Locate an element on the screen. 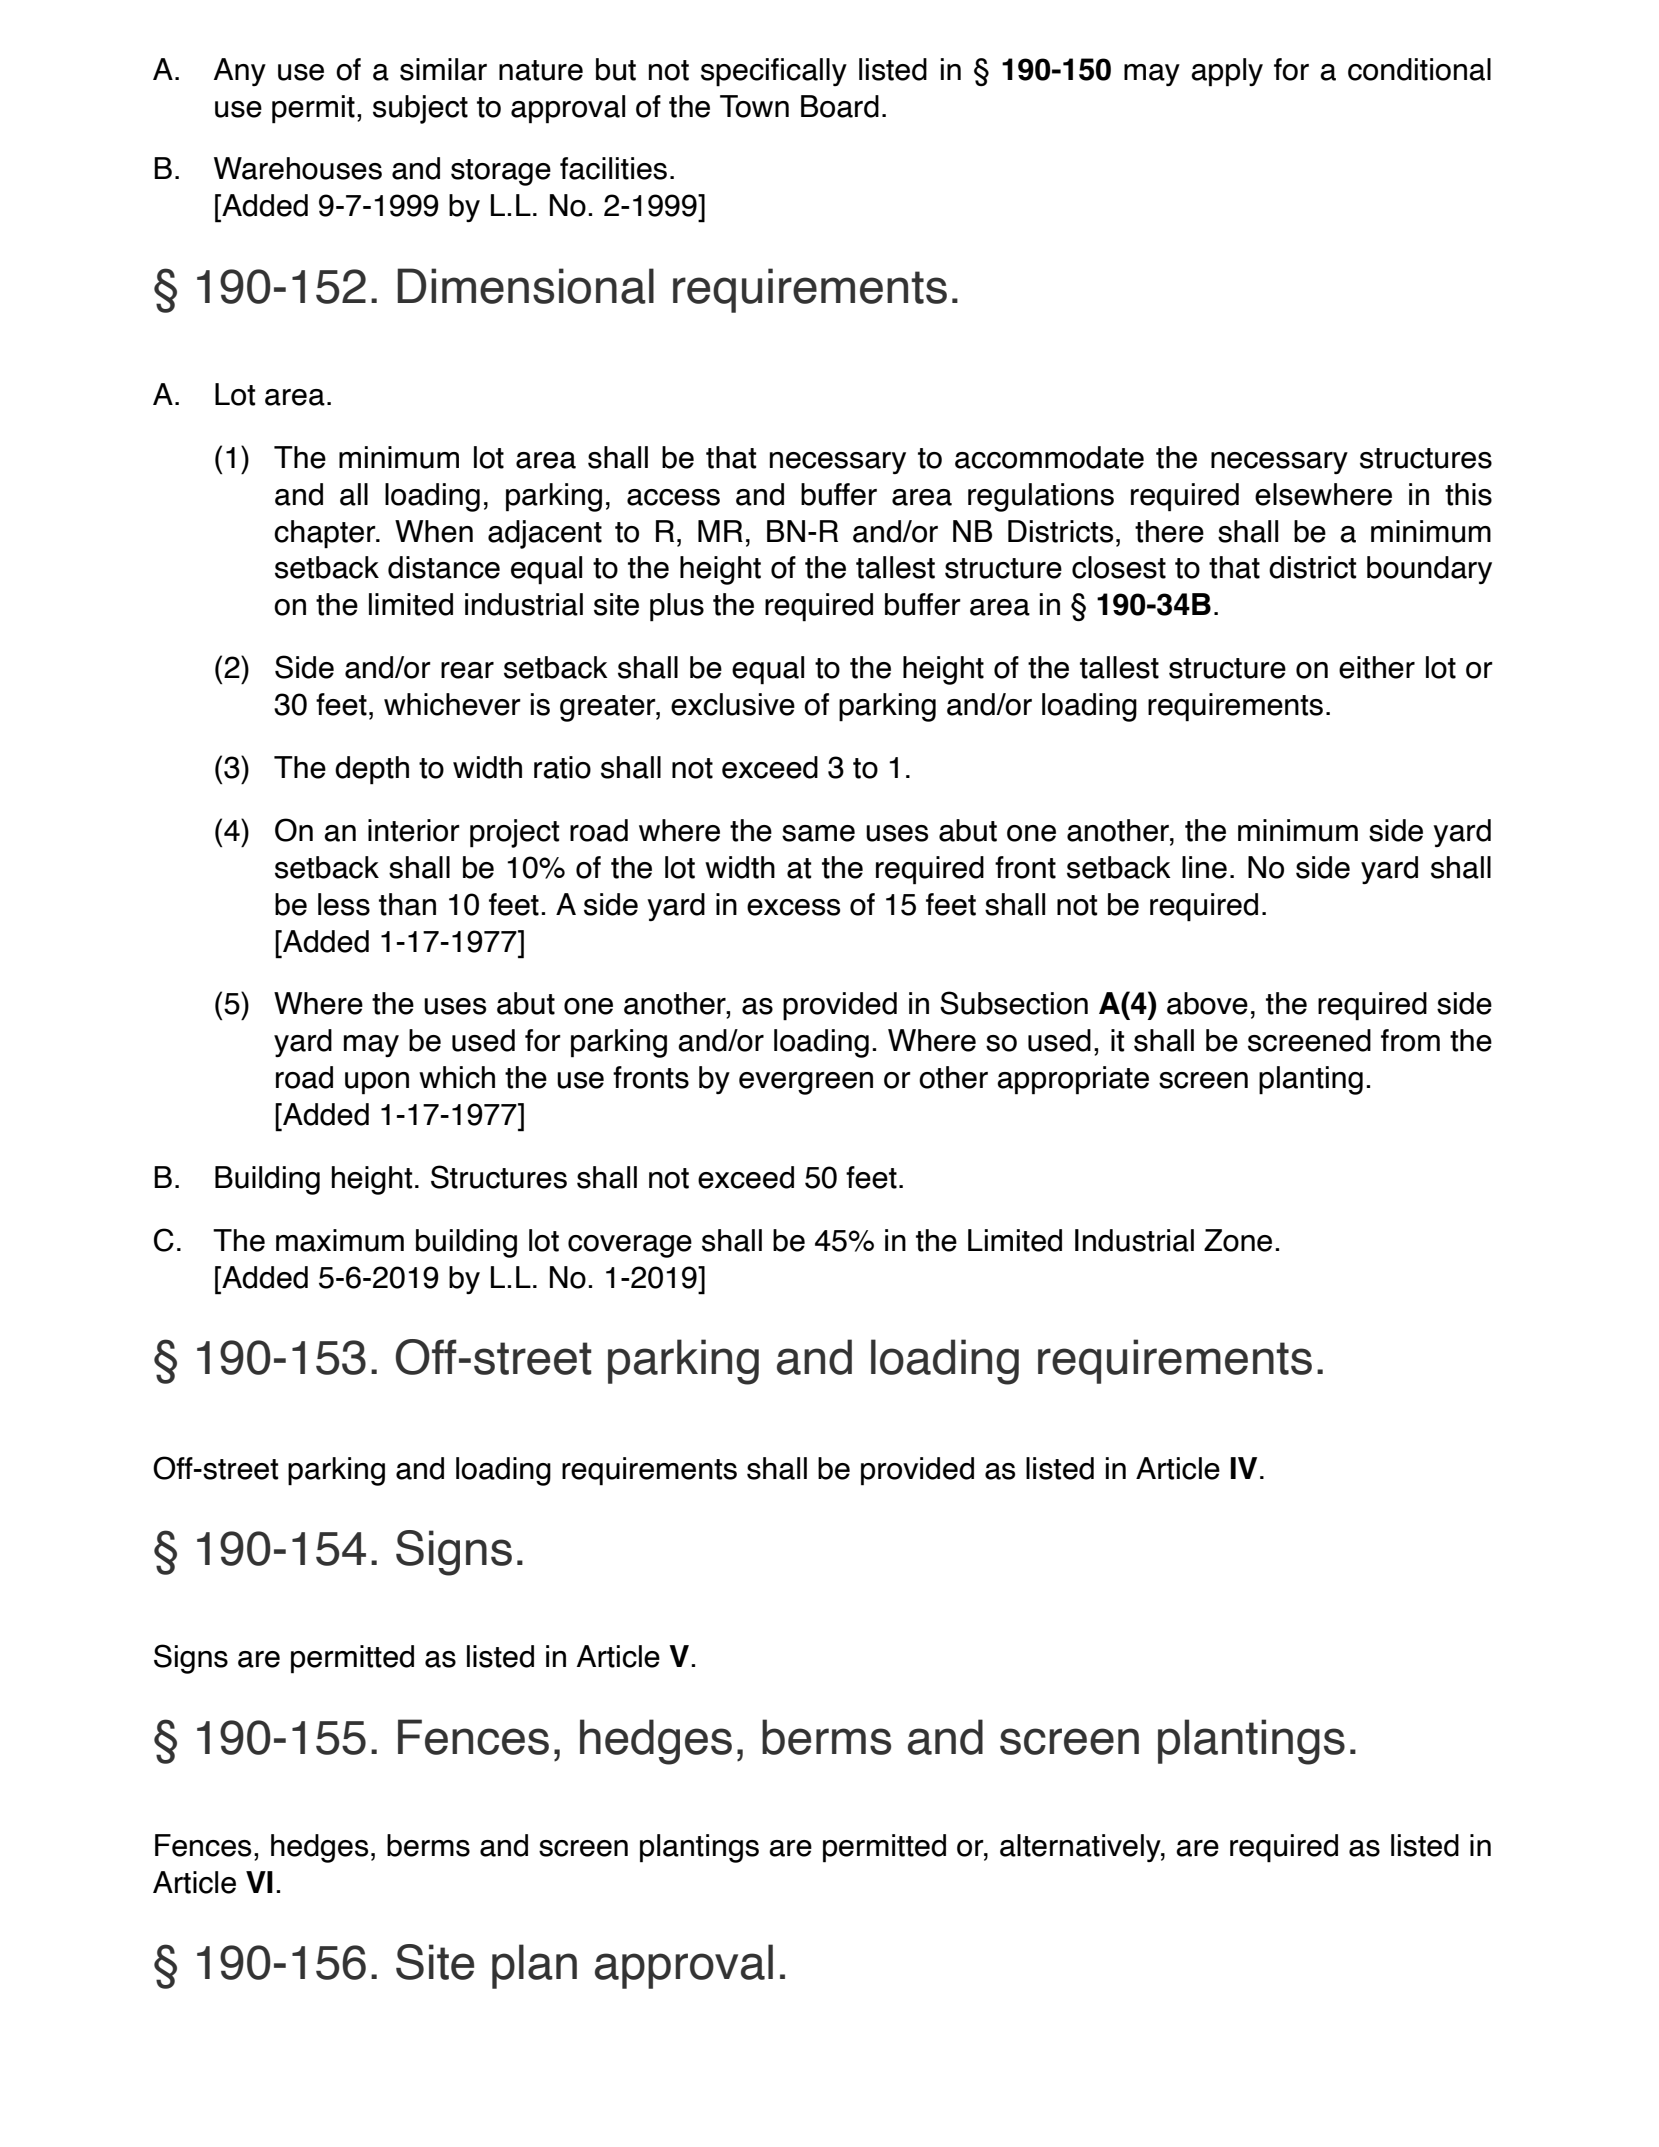 This screenshot has height=2147, width=1659. access is located at coordinates (673, 497).
